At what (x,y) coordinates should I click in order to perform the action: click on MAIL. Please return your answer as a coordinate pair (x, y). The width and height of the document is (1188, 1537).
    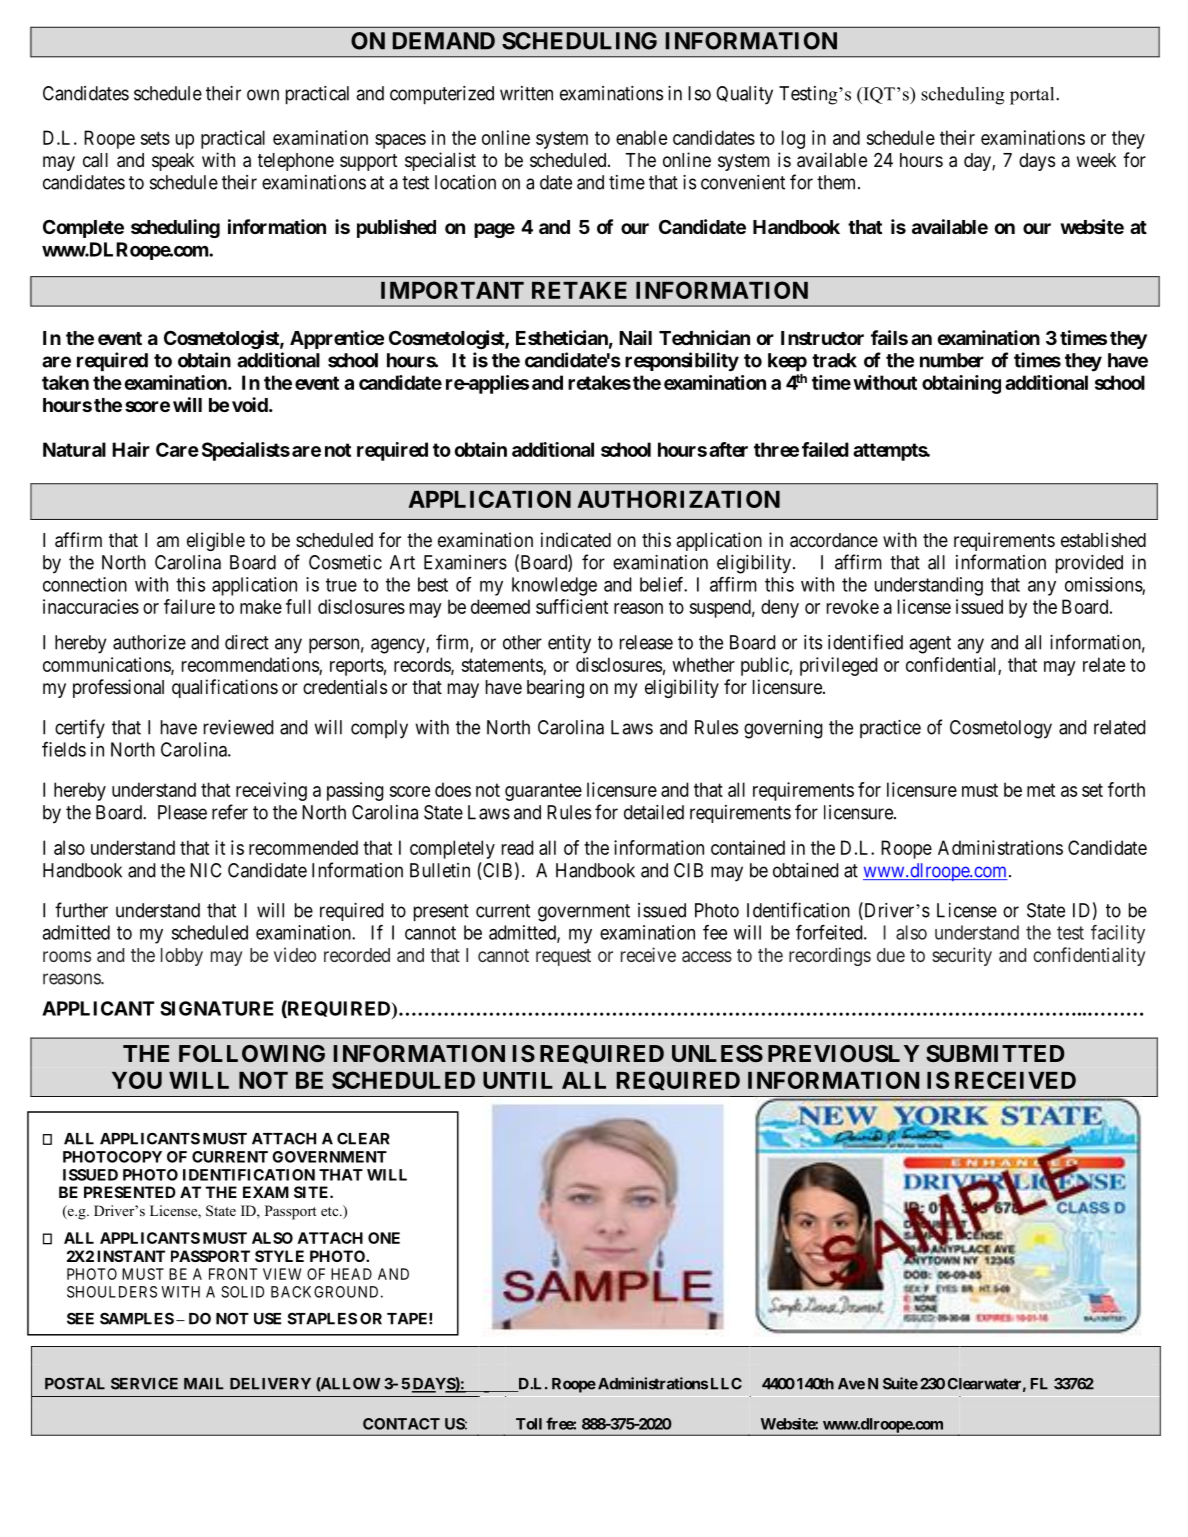
    Looking at the image, I should click on (204, 1384).
